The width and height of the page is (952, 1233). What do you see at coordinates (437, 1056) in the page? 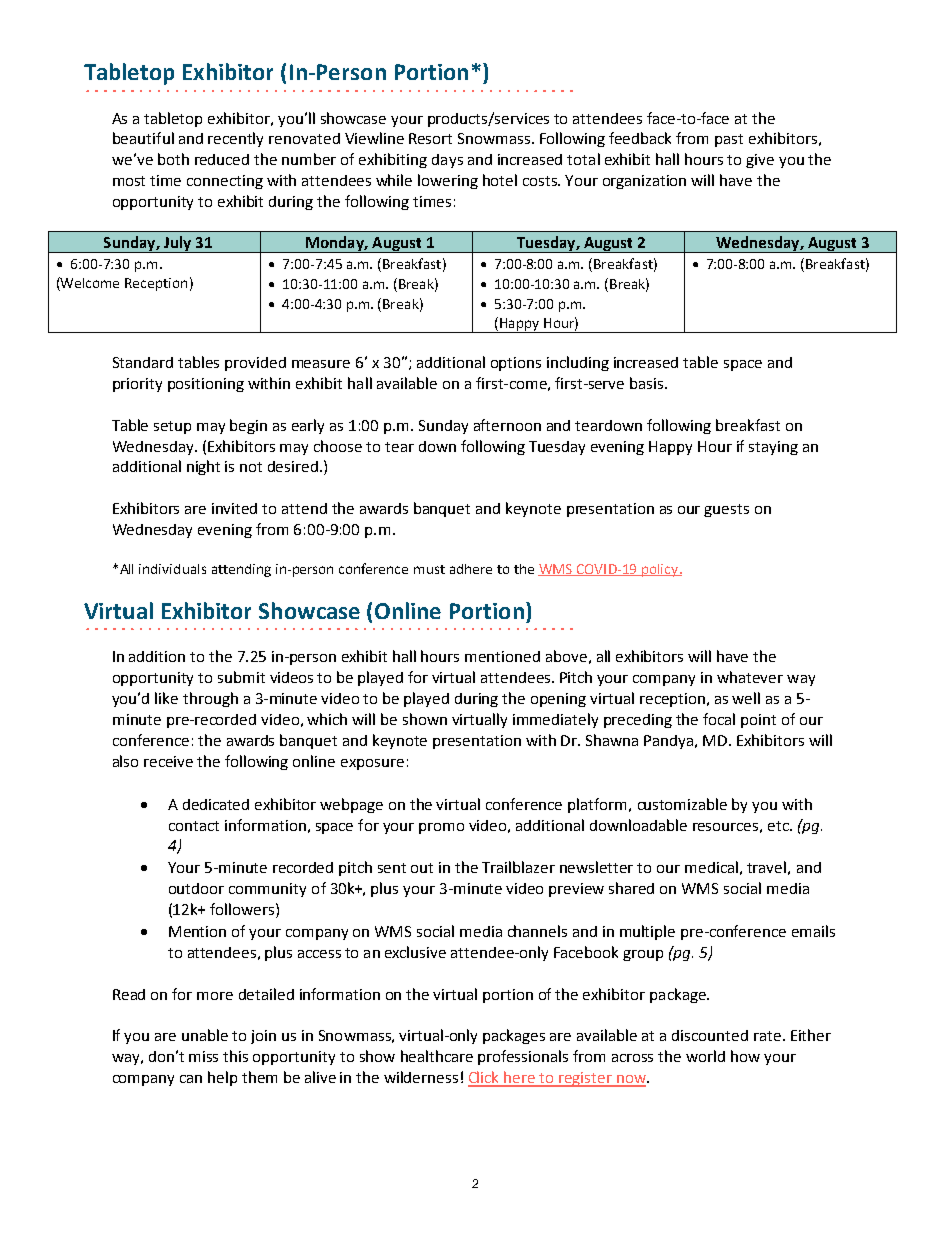
I see `healthcare` at bounding box center [437, 1056].
